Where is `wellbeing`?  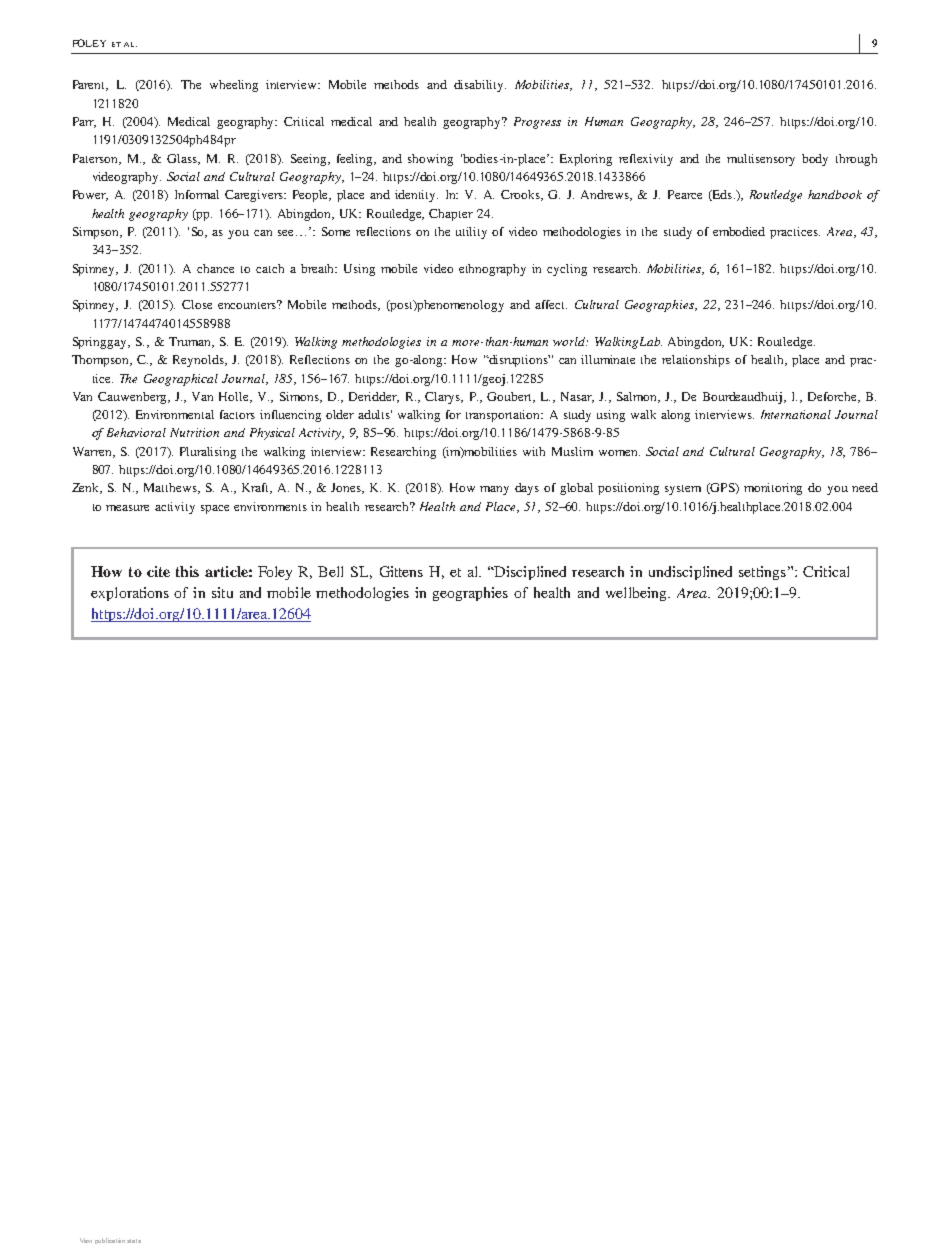 wellbeing is located at coordinates (637, 594).
